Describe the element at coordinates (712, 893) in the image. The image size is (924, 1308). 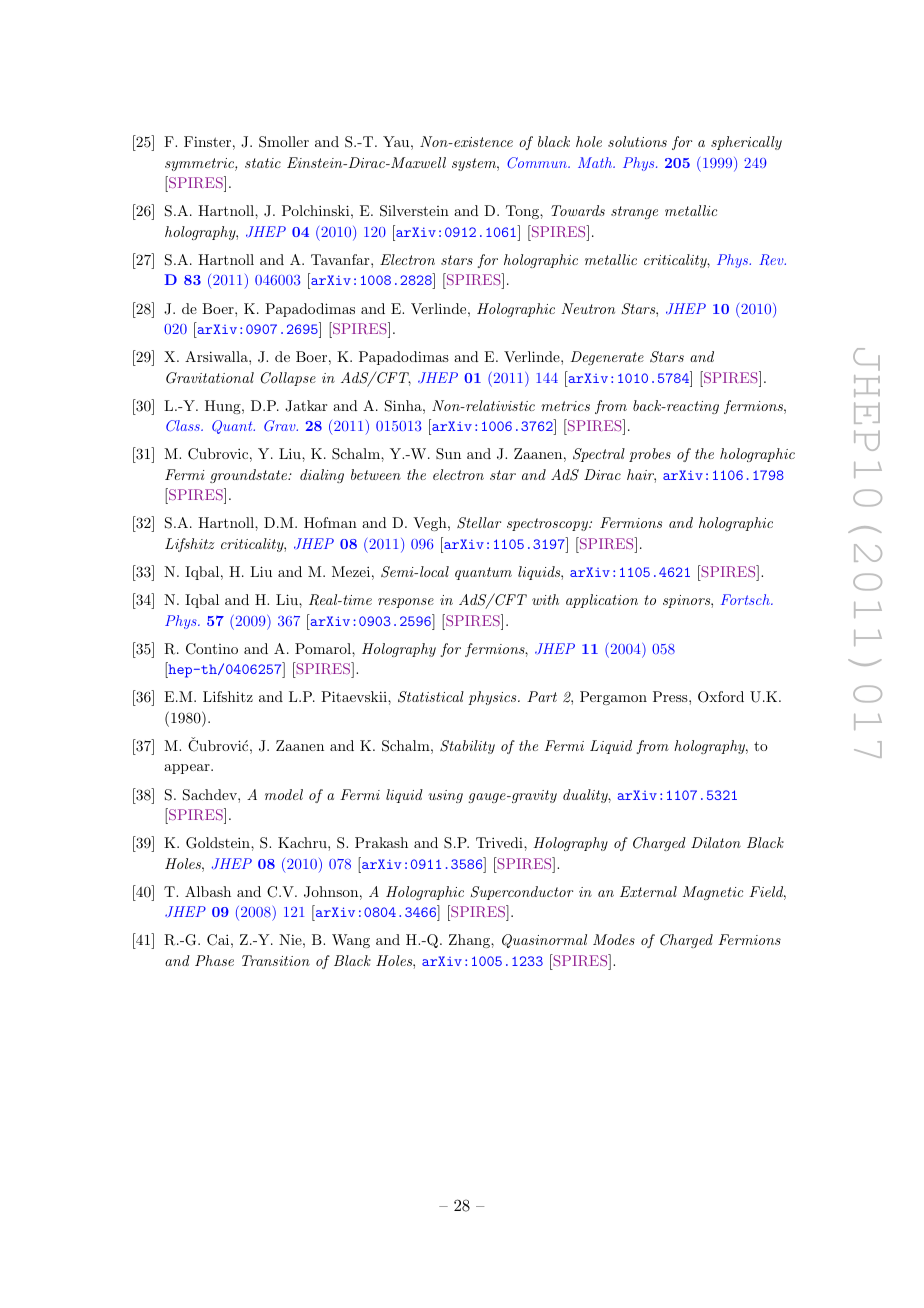
I see `Magnetic` at that location.
